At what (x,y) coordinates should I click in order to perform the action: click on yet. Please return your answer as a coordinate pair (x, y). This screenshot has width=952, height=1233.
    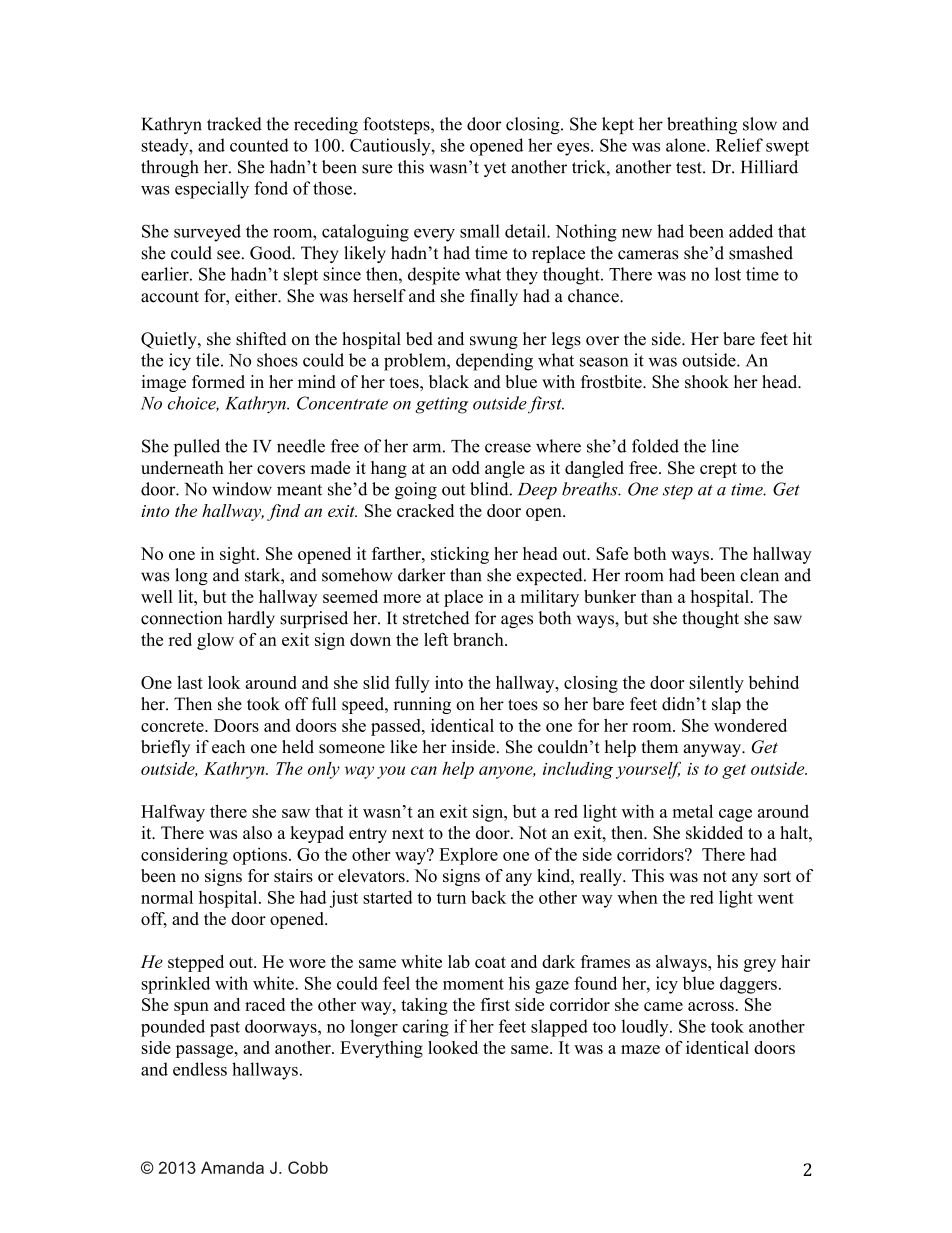
    Looking at the image, I should click on (495, 169).
